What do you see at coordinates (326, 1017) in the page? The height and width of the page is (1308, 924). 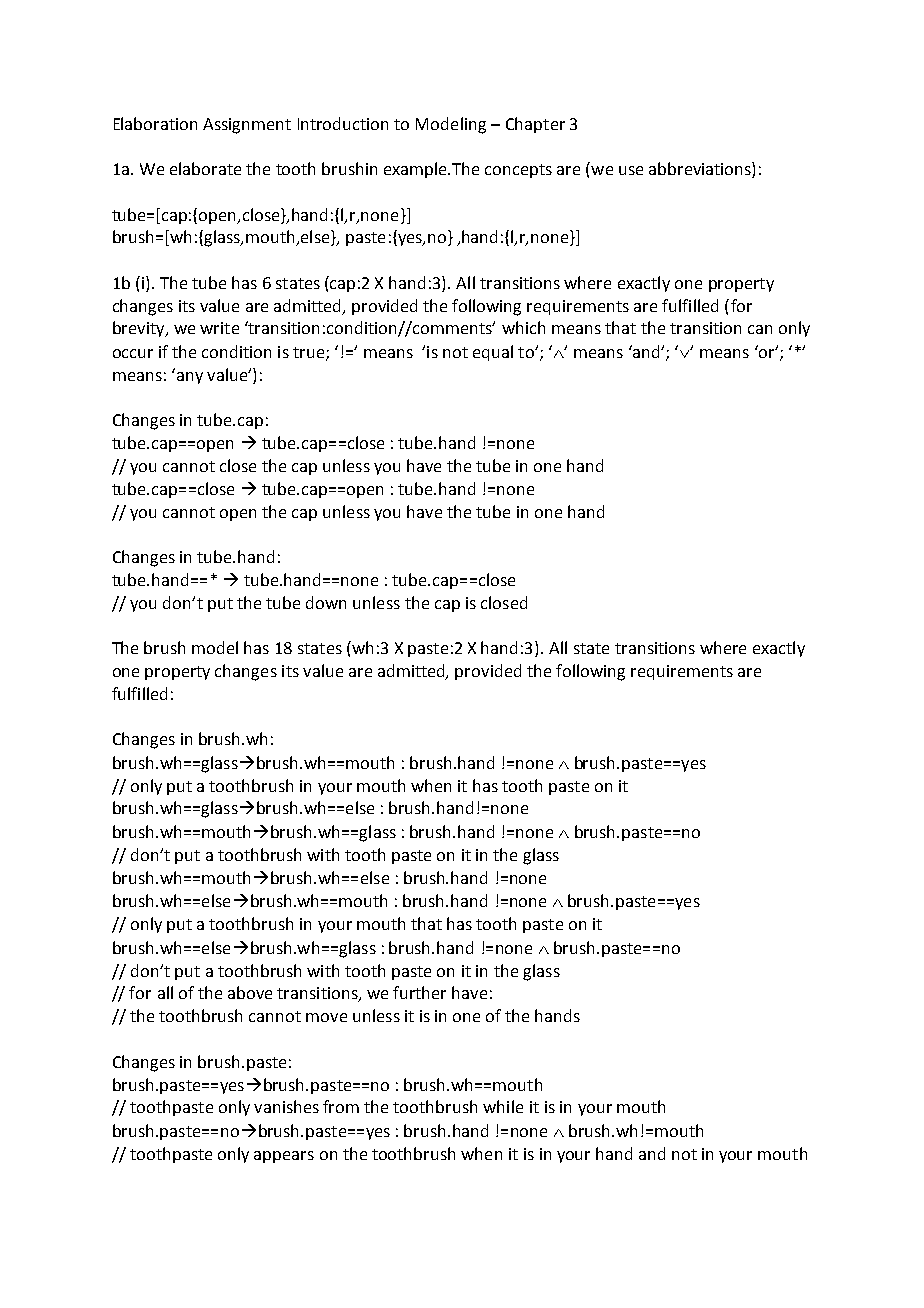 I see `move` at bounding box center [326, 1017].
